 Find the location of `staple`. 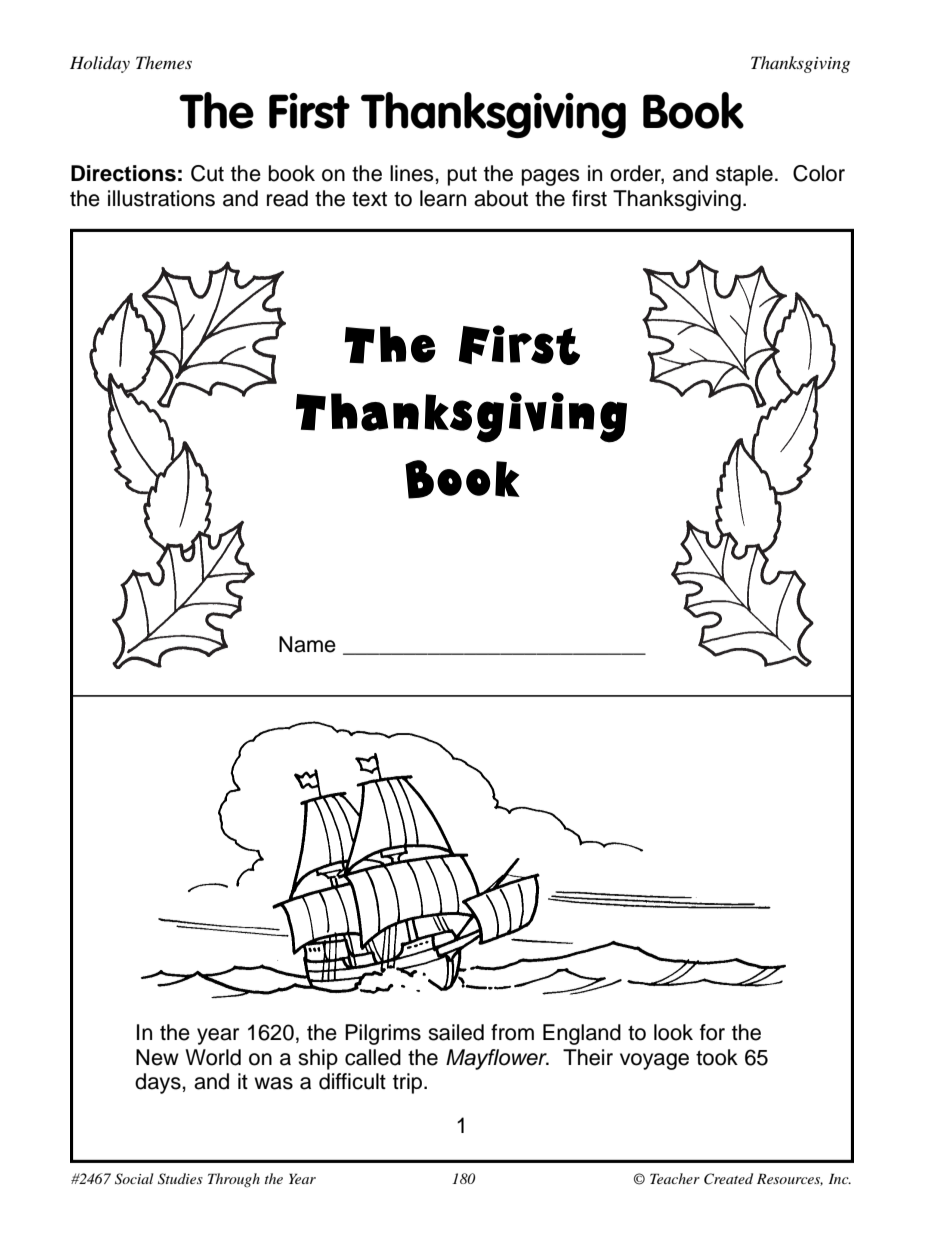

staple is located at coordinates (744, 175).
